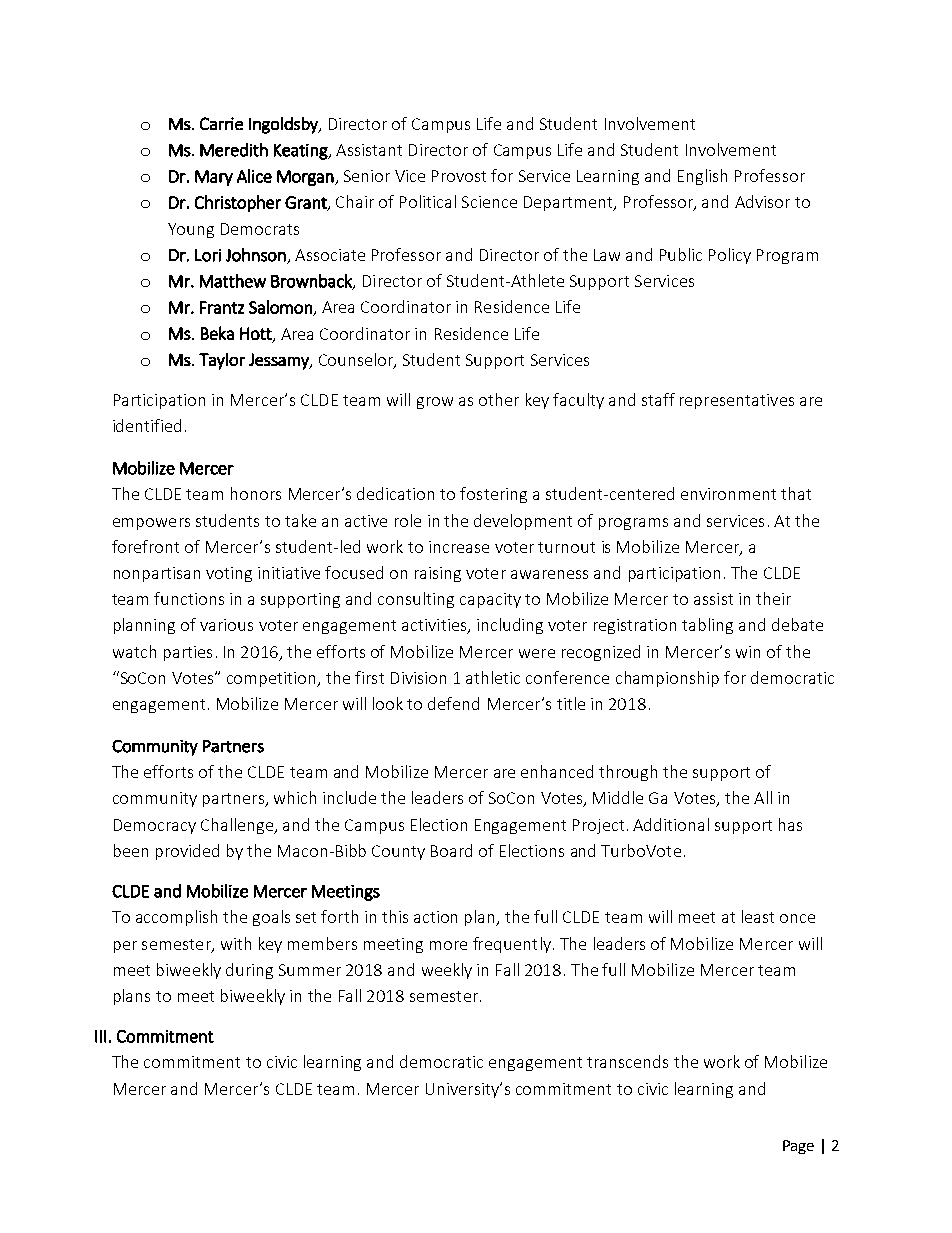 The width and height of the screenshot is (952, 1233). What do you see at coordinates (707, 626) in the screenshot?
I see `tabling` at bounding box center [707, 626].
